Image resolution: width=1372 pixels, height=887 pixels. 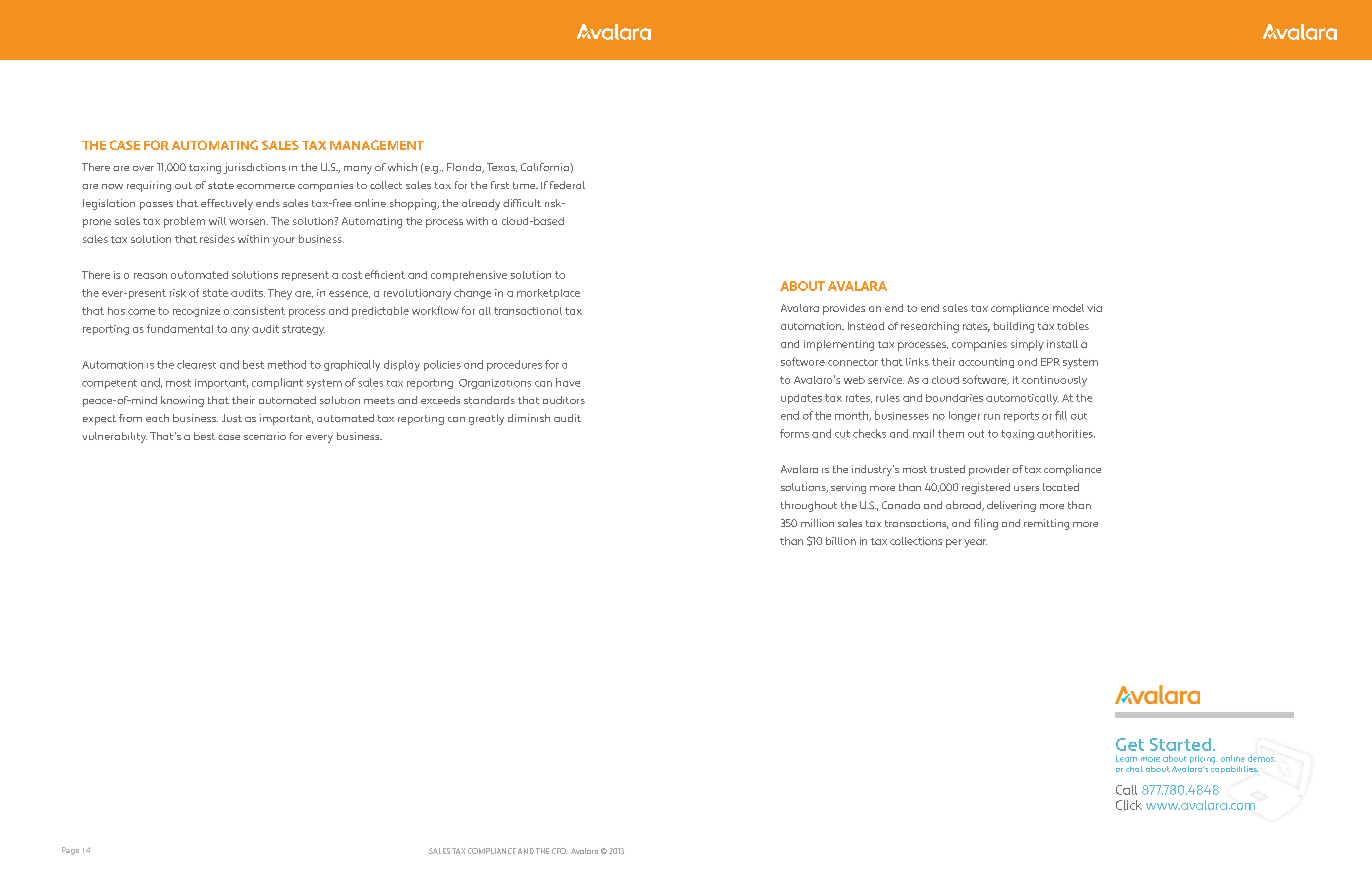 I want to click on scenario, so click(x=265, y=436).
